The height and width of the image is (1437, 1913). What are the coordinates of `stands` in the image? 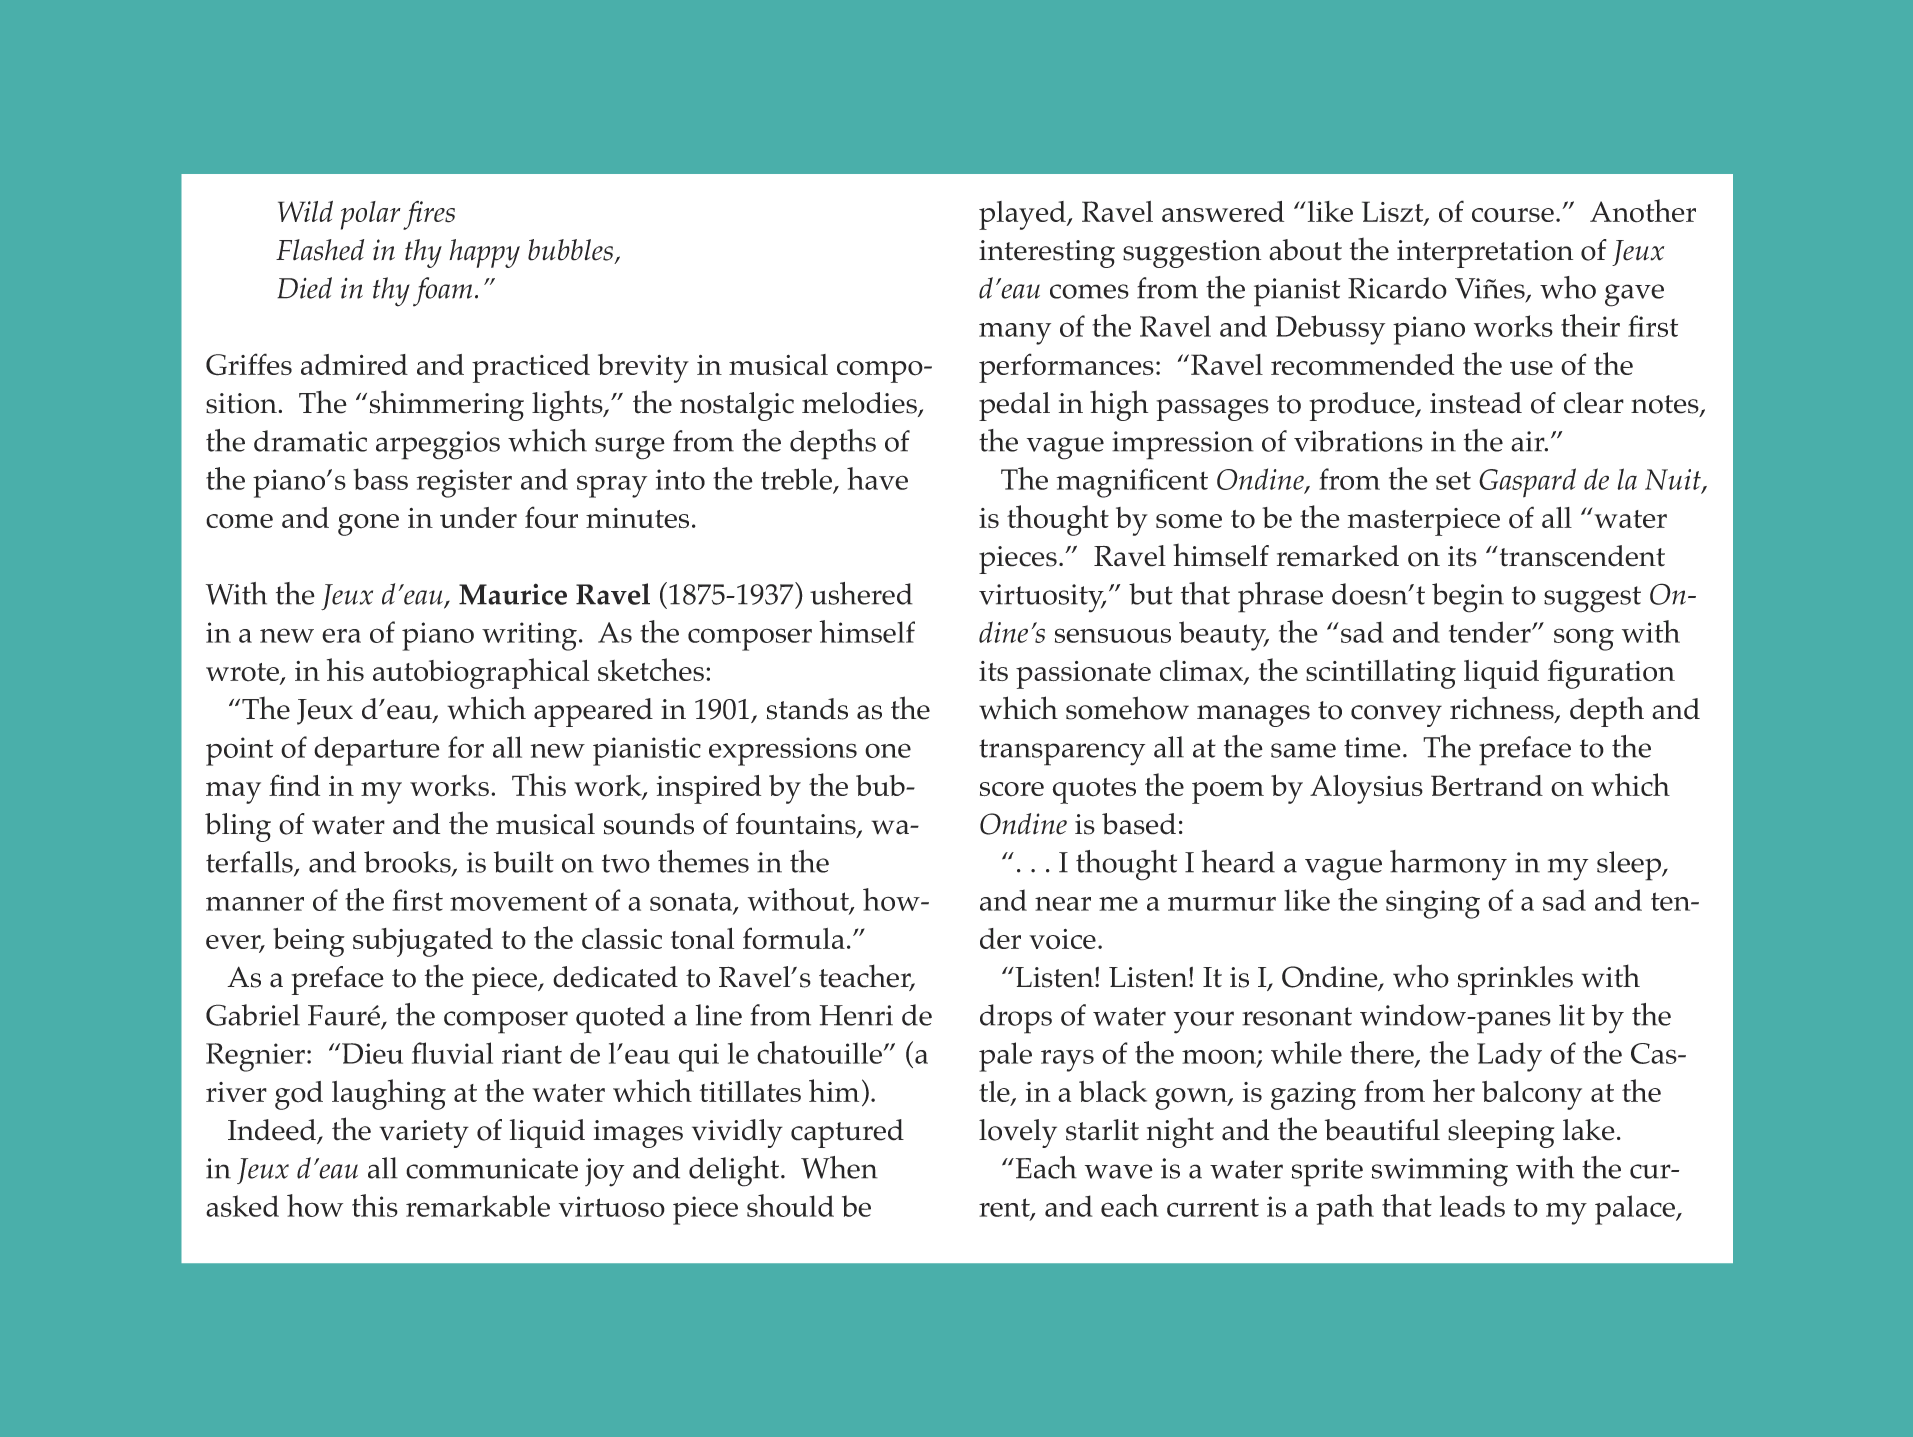 It's located at (807, 709).
